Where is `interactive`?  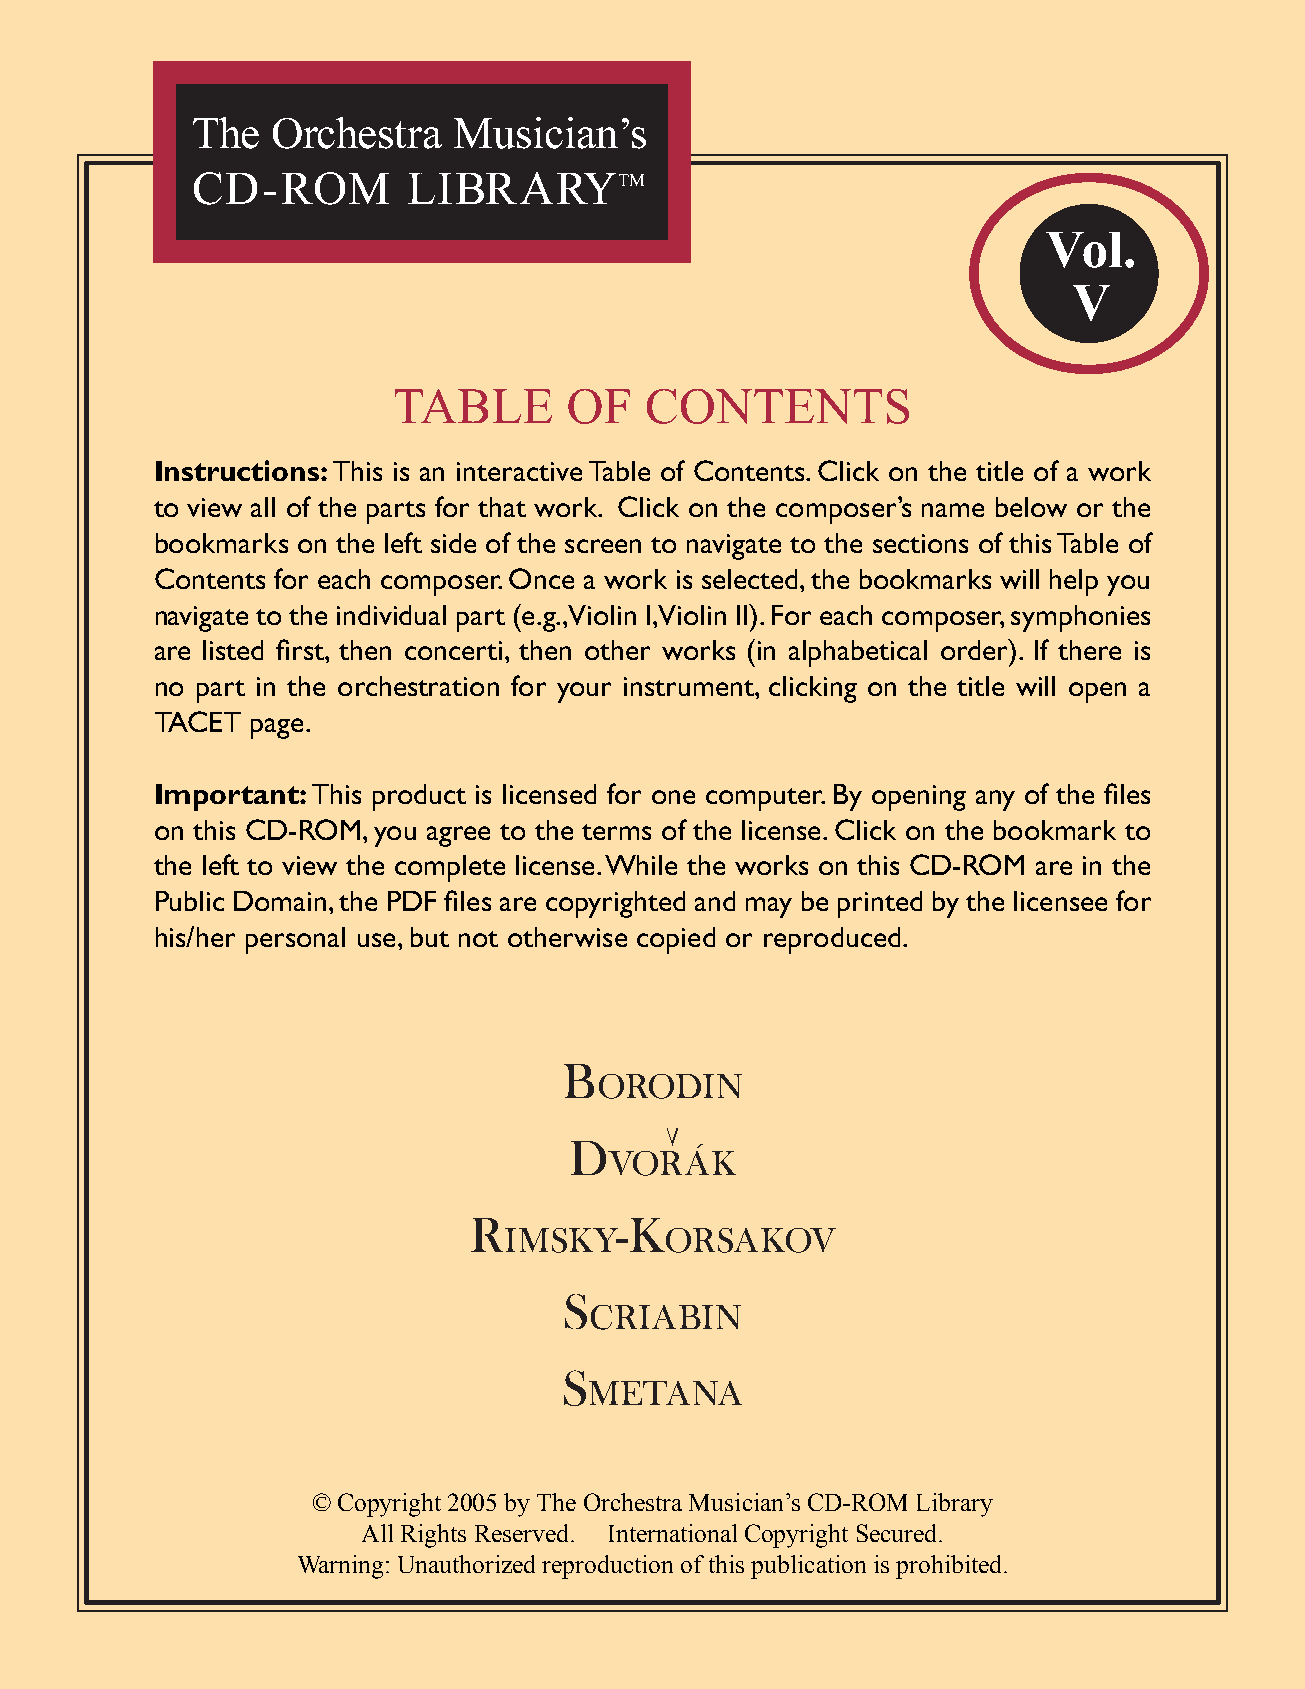 interactive is located at coordinates (519, 471).
